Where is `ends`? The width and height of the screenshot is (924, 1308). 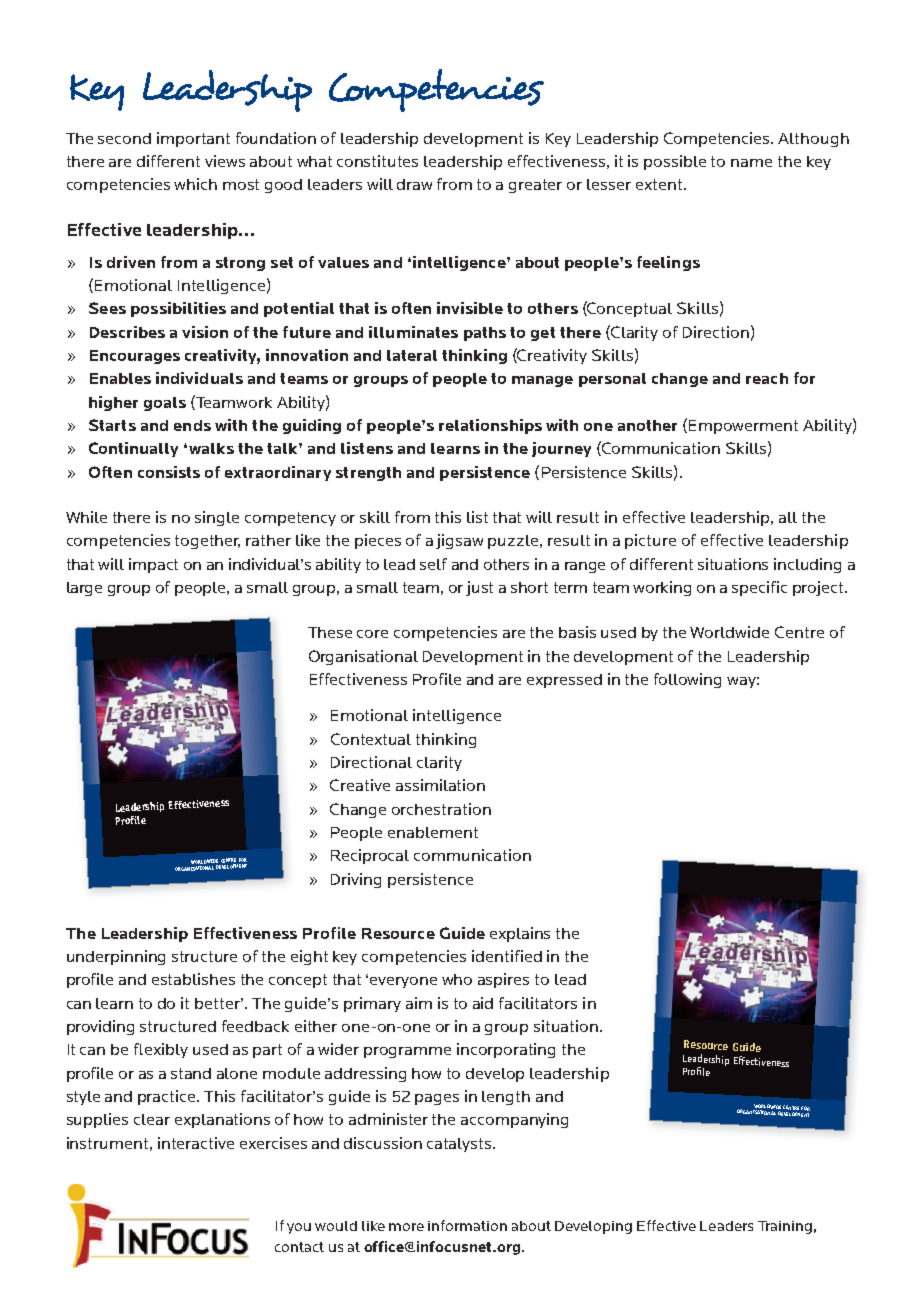 ends is located at coordinates (192, 425).
